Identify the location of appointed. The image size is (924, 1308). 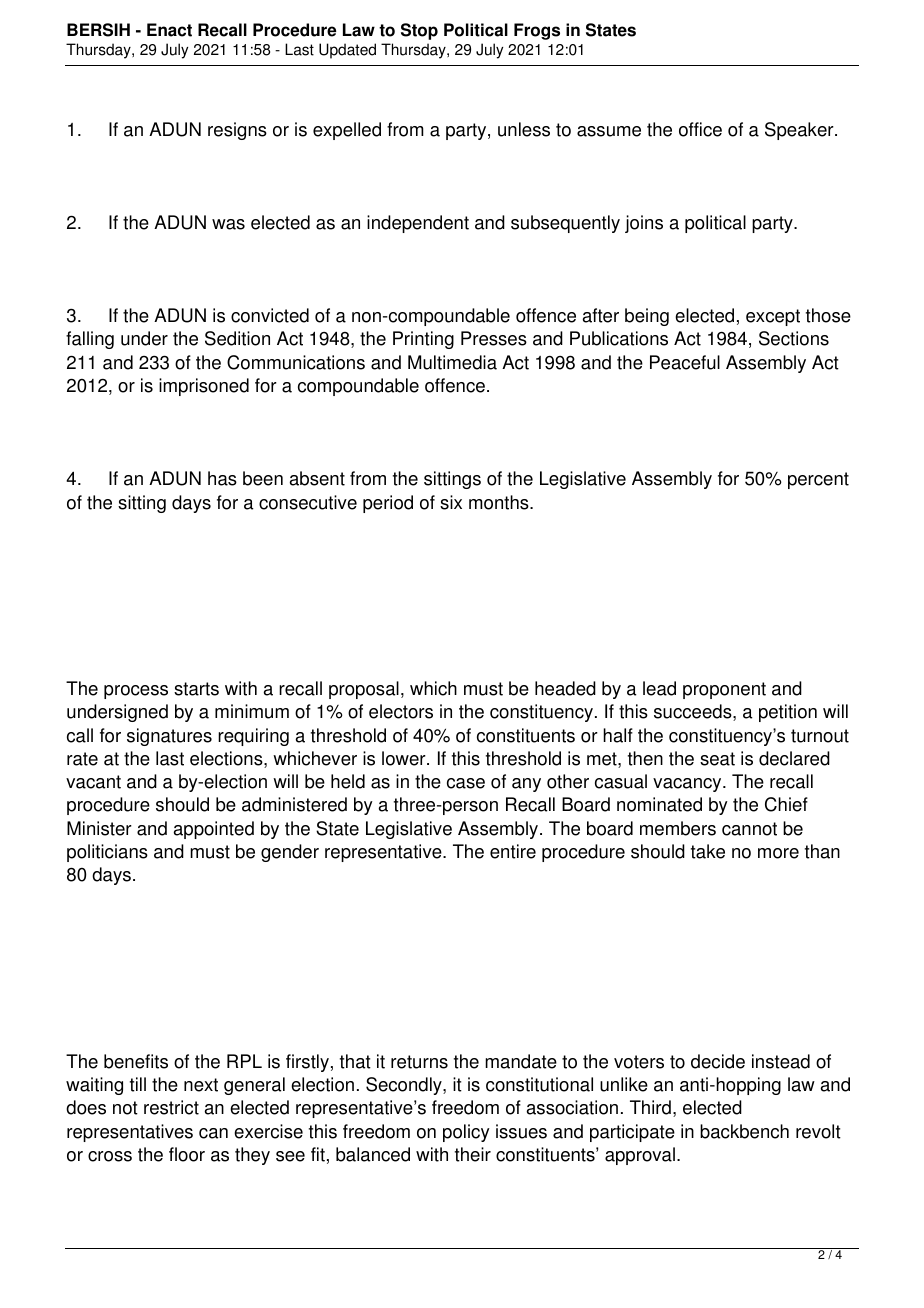
(214, 830).
